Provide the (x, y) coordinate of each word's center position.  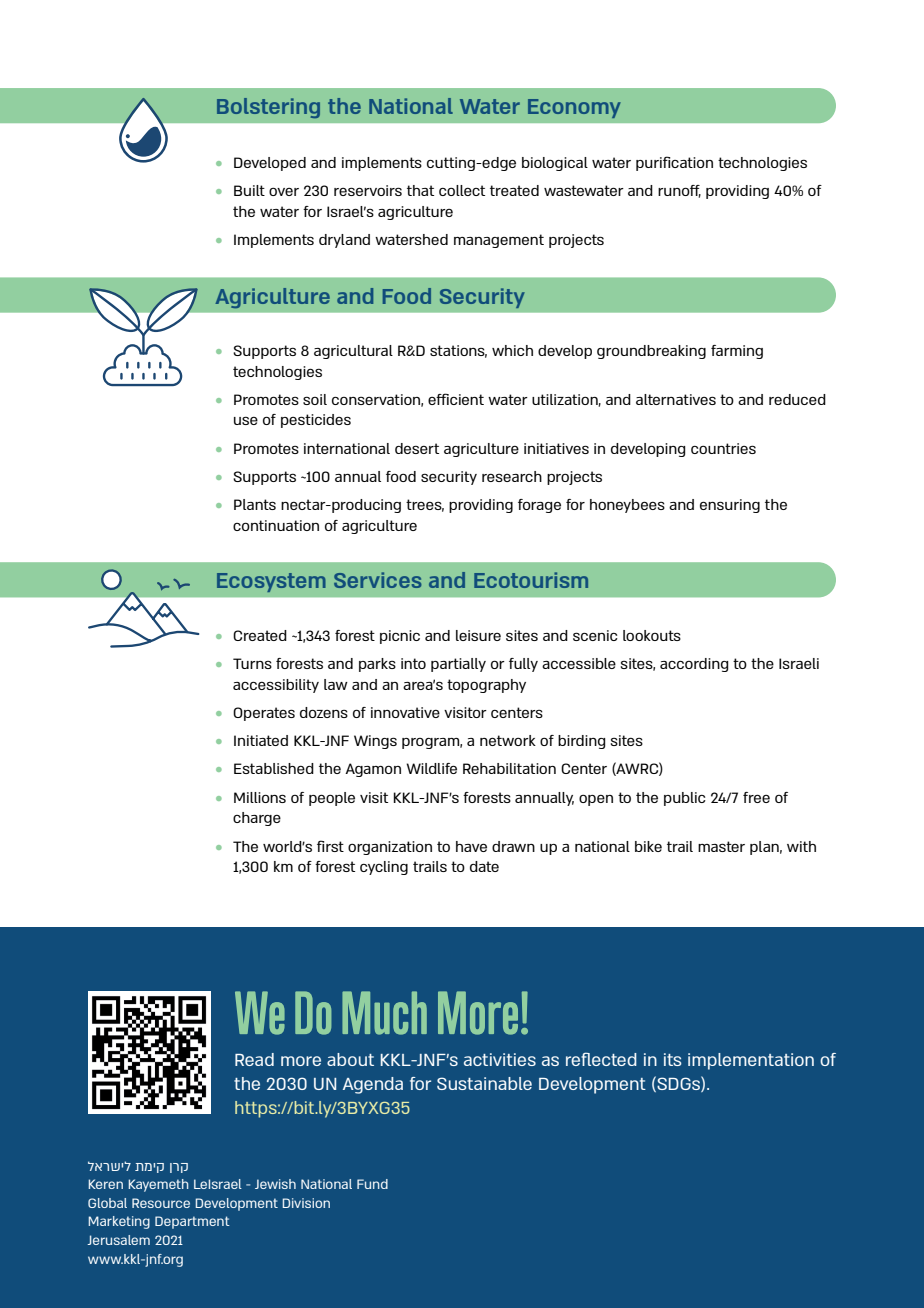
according (694, 665)
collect (462, 190)
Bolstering (268, 108)
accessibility (276, 686)
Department (192, 1222)
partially (458, 665)
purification (674, 163)
